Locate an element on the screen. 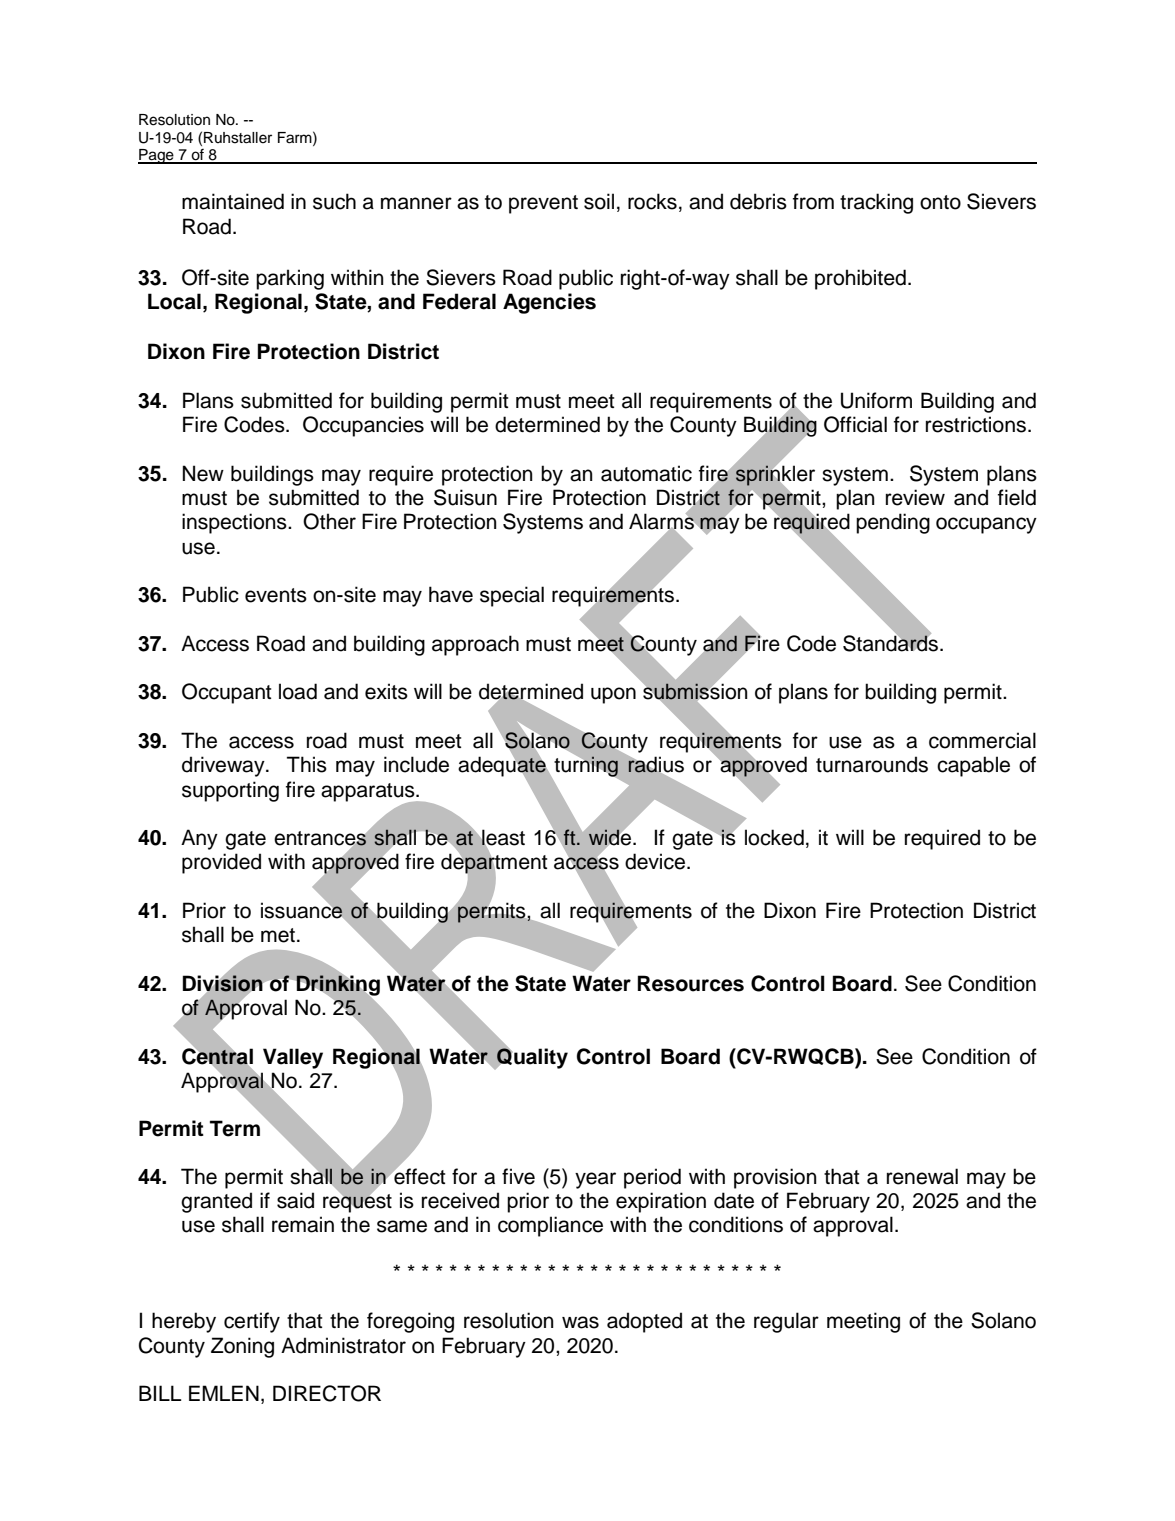 The width and height of the screenshot is (1175, 1521). met is located at coordinates (278, 935).
